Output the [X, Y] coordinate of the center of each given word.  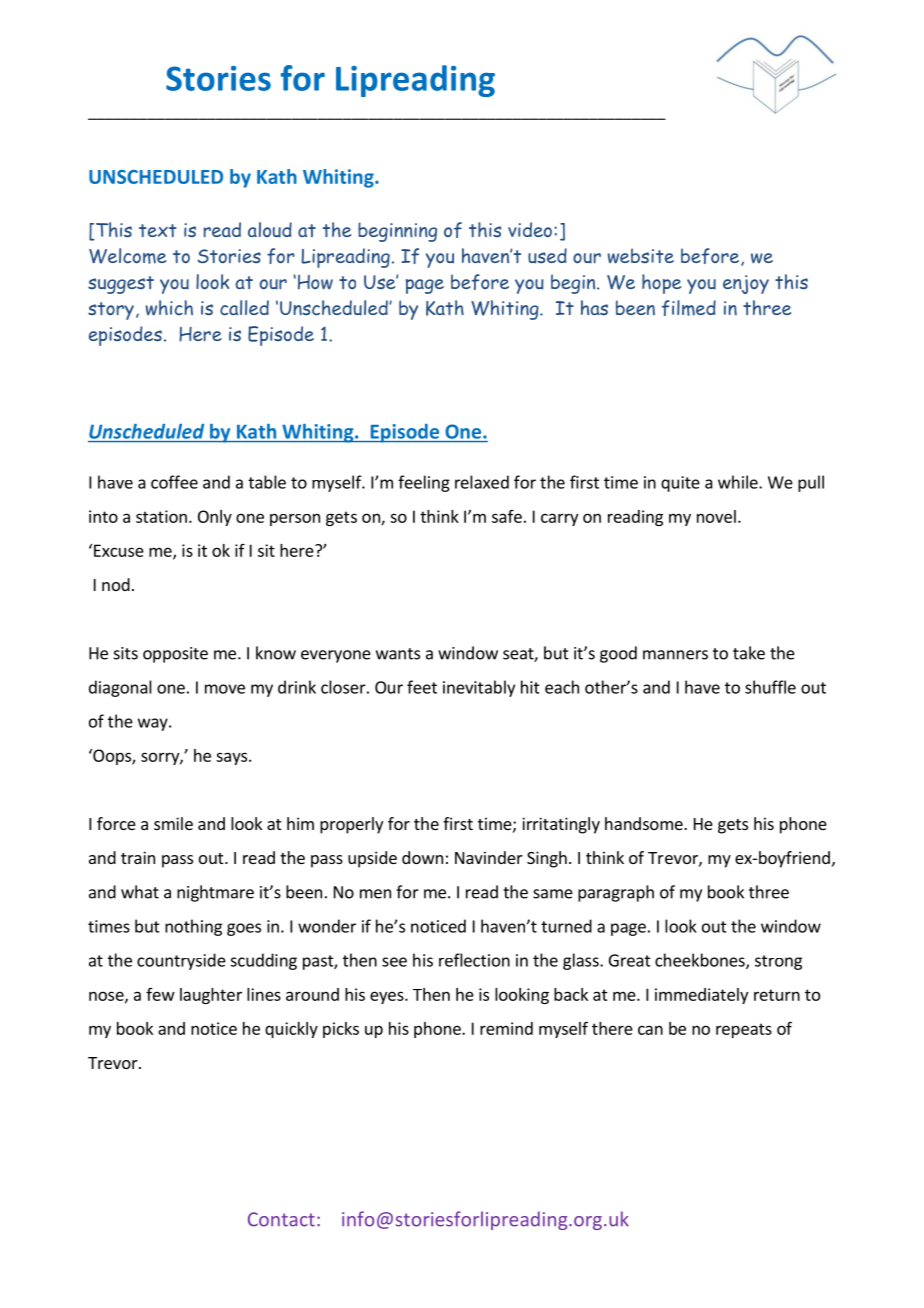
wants [398, 654]
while [739, 482]
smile [173, 823]
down [422, 857]
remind [506, 1028]
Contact [281, 1219]
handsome [645, 823]
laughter [211, 996]
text [158, 230]
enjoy [746, 284]
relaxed [482, 482]
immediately [701, 996]
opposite [175, 655]
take [749, 653]
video [530, 229]
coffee [174, 482]
